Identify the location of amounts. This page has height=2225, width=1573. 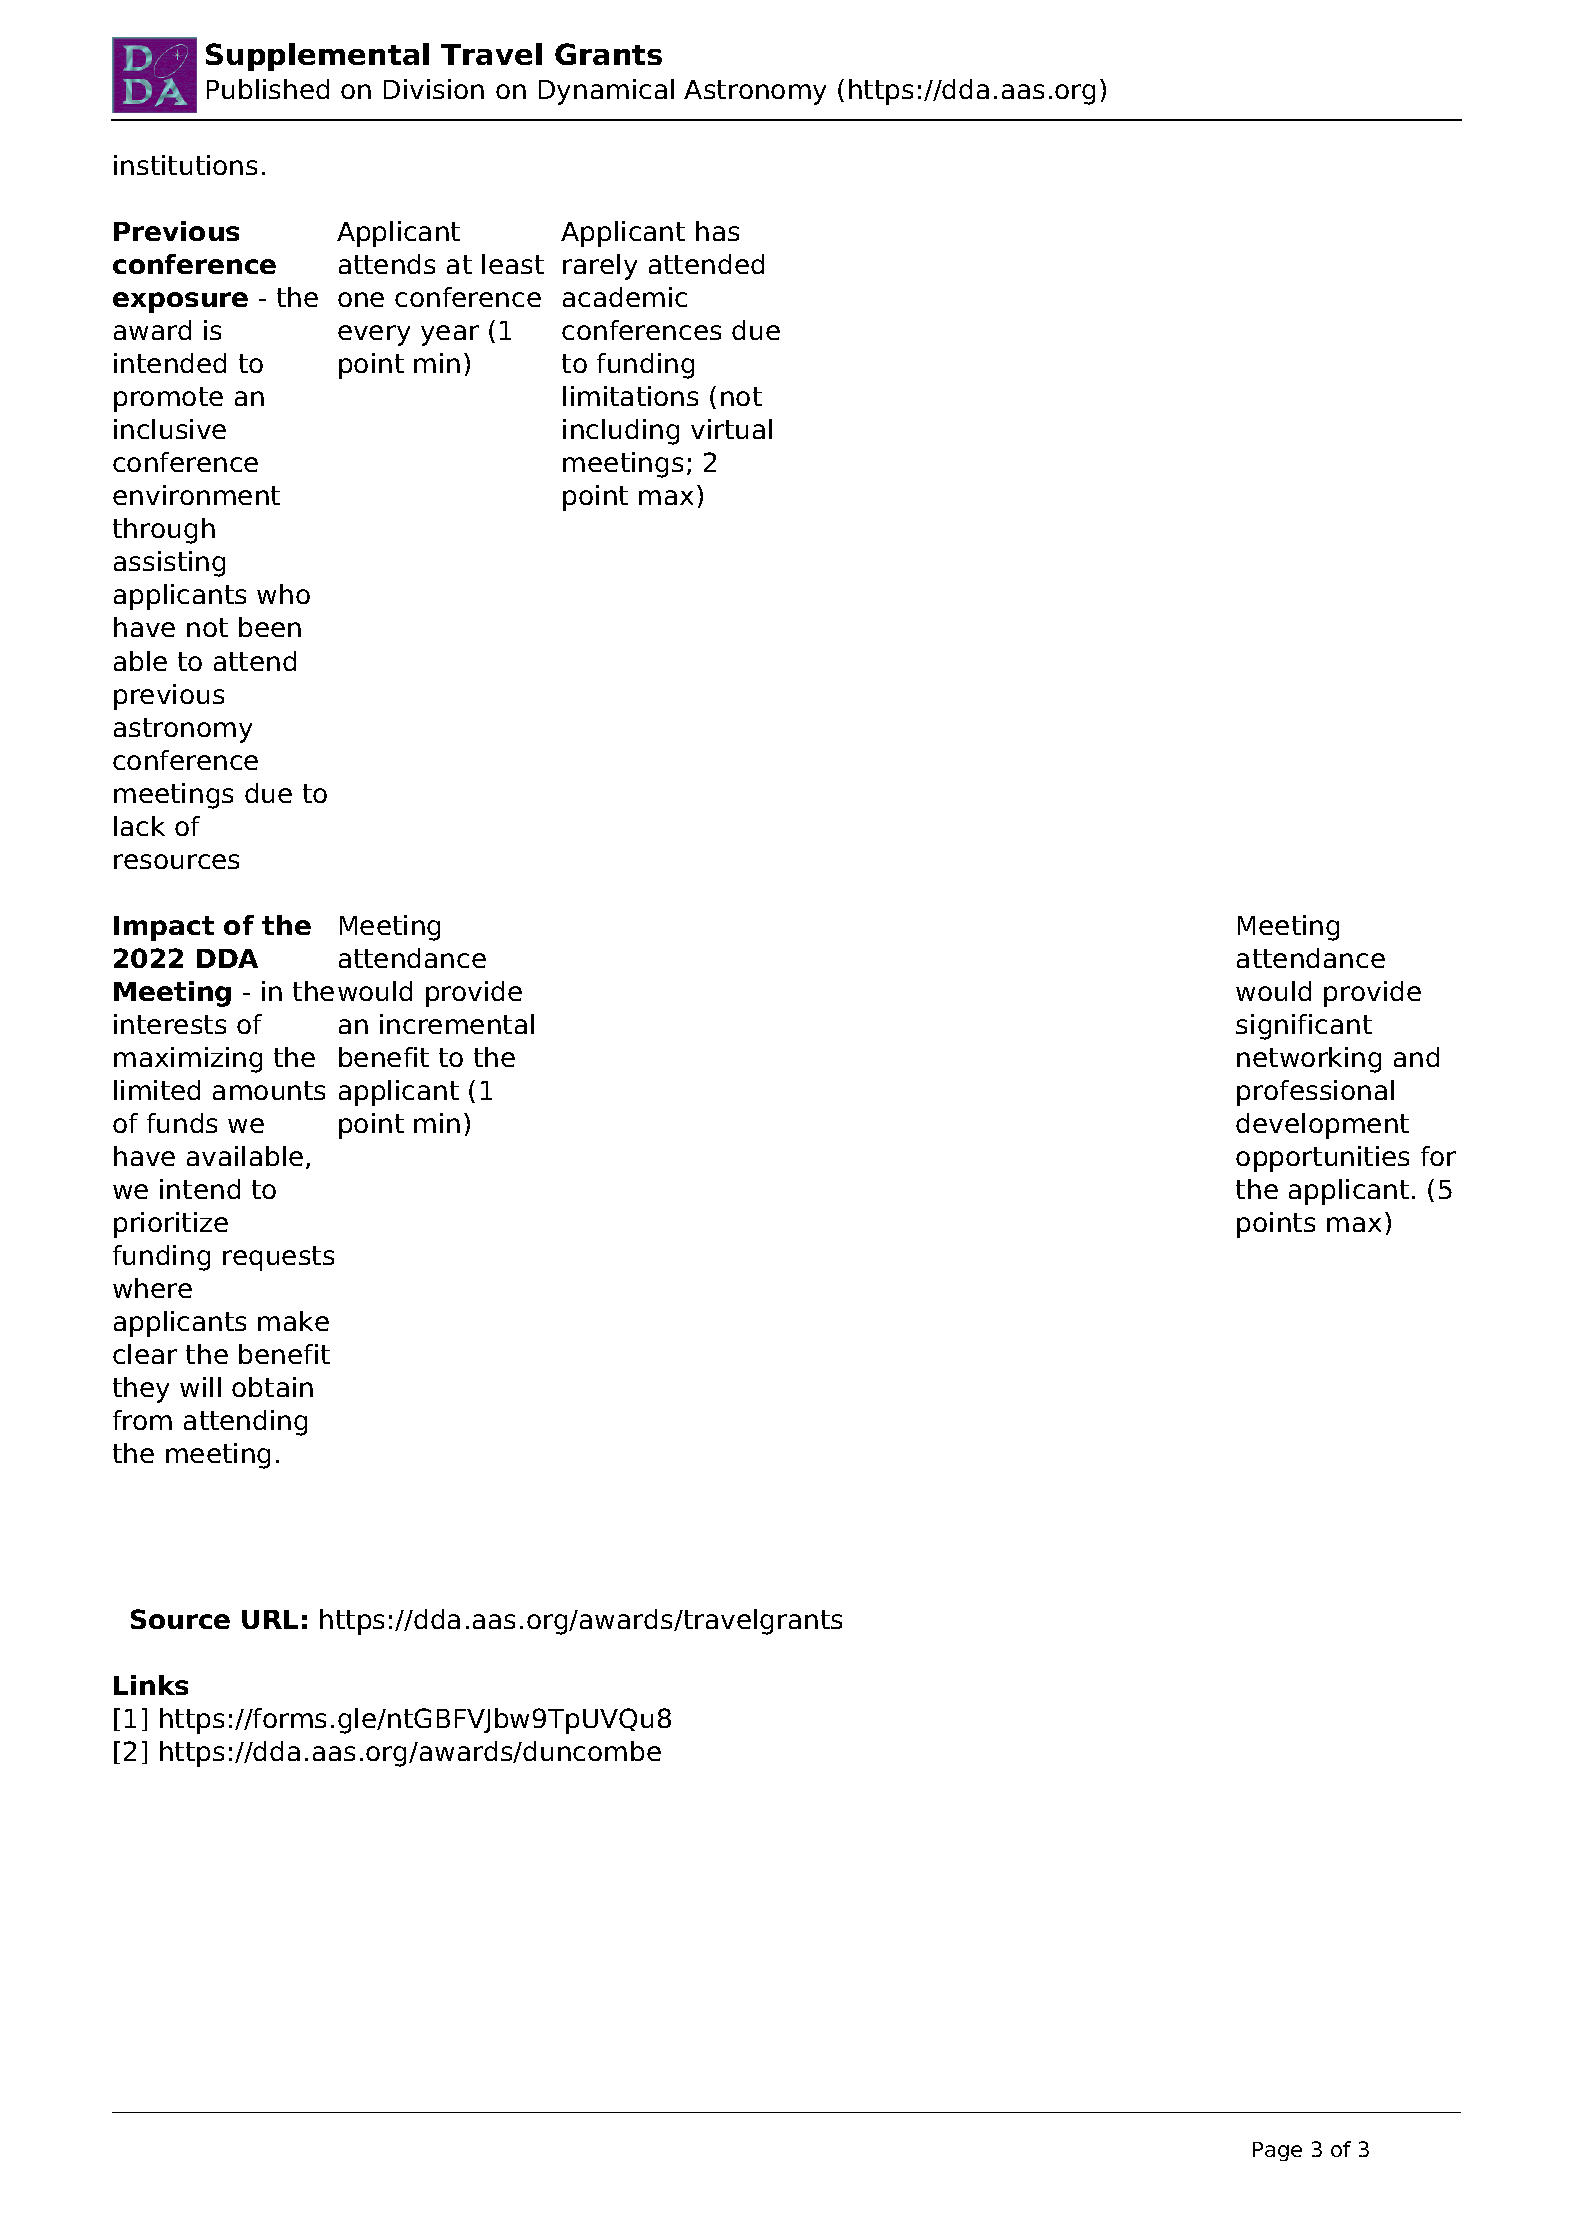
(269, 1090).
